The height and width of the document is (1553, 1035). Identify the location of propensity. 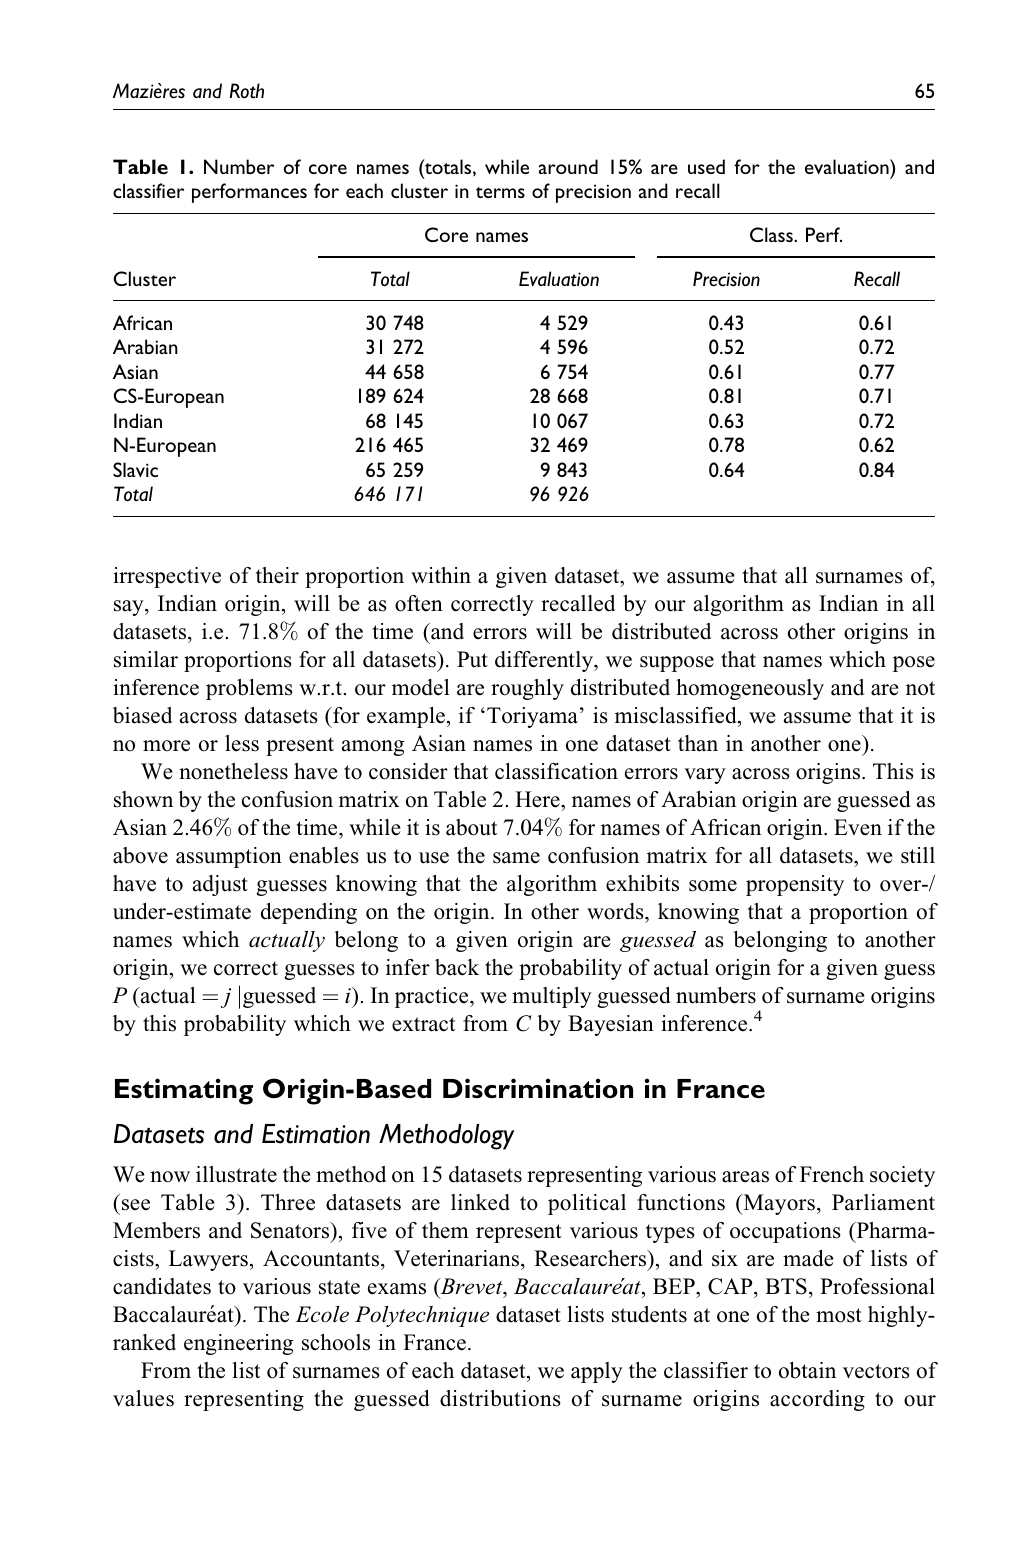
(795, 885).
